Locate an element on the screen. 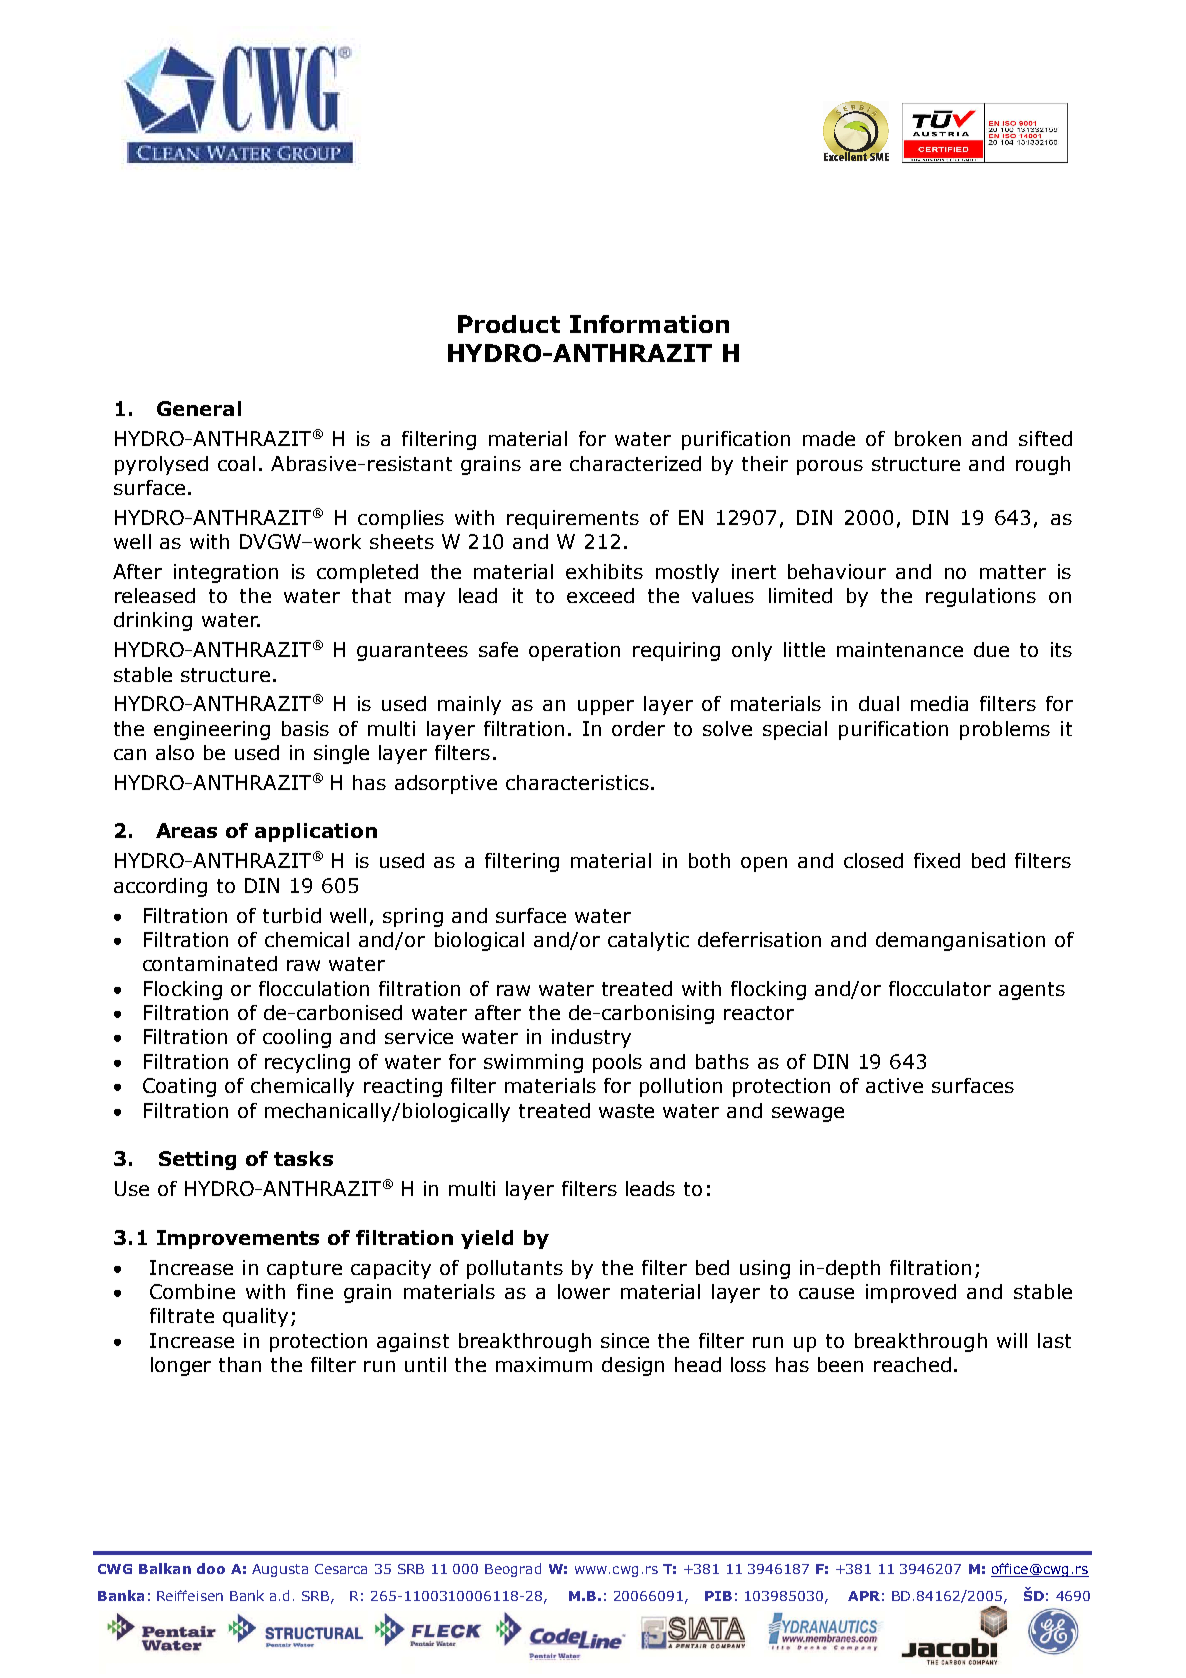 Image resolution: width=1186 pixels, height=1678 pixels. Improvements is located at coordinates (238, 1239).
